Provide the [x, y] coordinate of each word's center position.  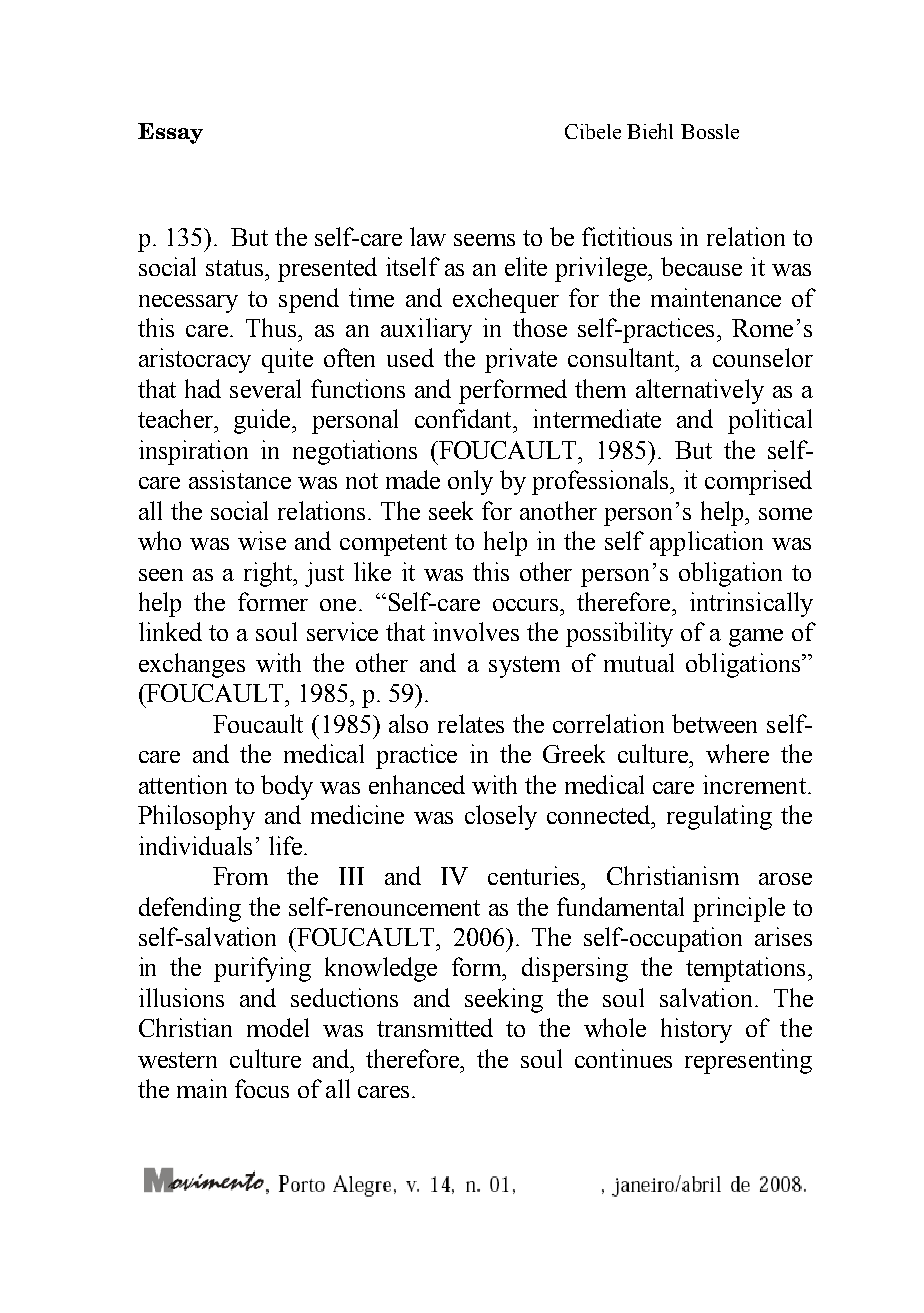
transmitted [435, 1027]
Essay [170, 133]
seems [484, 240]
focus [262, 1088]
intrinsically [751, 604]
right [269, 574]
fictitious [627, 236]
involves [476, 631]
